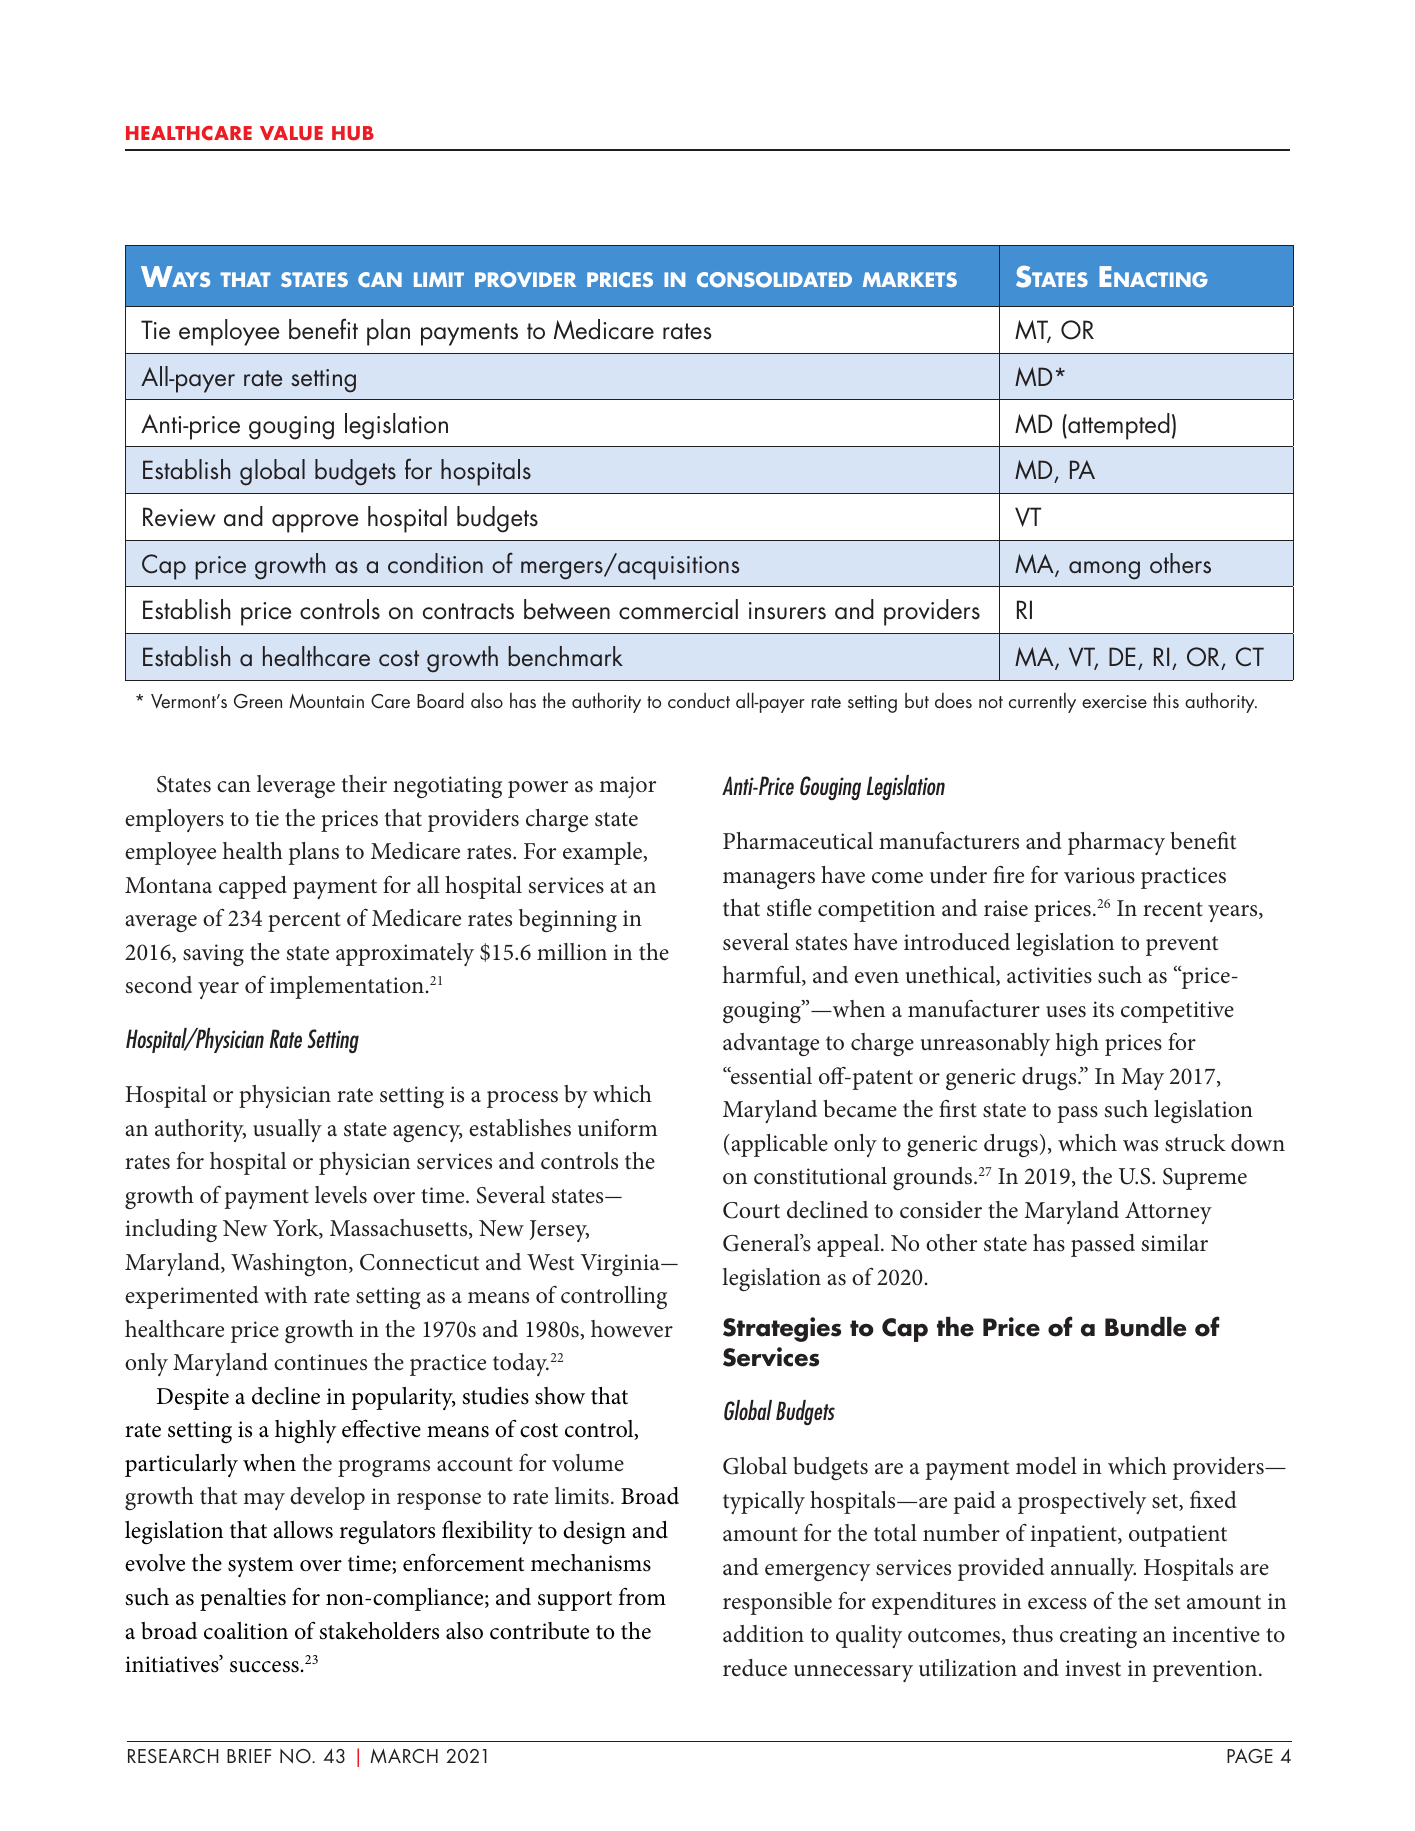  What do you see at coordinates (1118, 426) in the document?
I see `attempted` at bounding box center [1118, 426].
